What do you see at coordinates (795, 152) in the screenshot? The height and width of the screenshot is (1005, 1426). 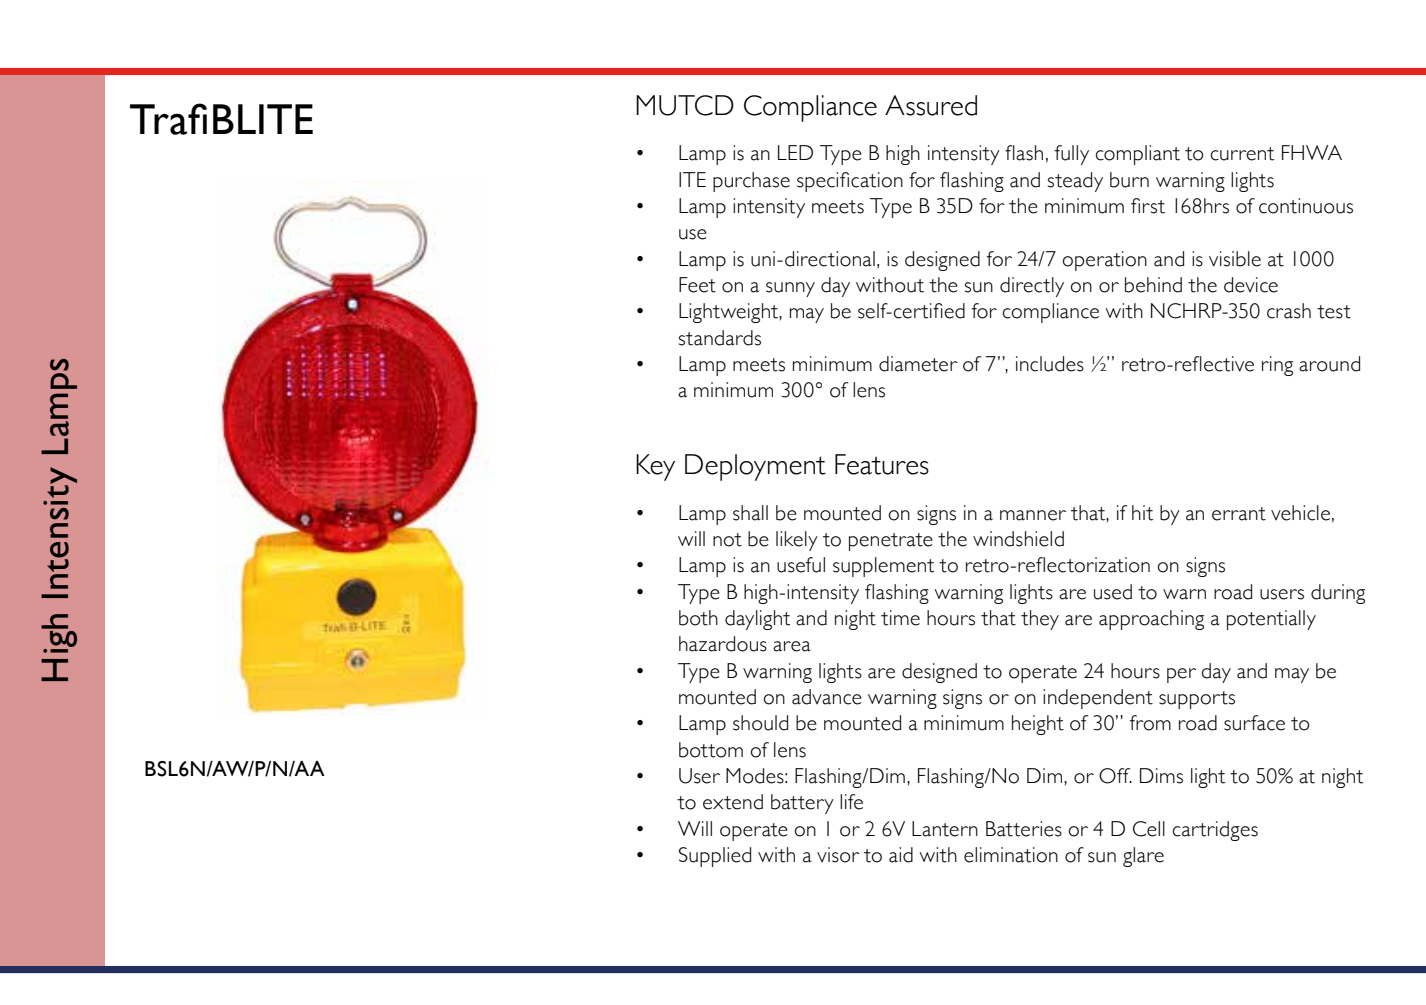 I see `LED` at bounding box center [795, 152].
